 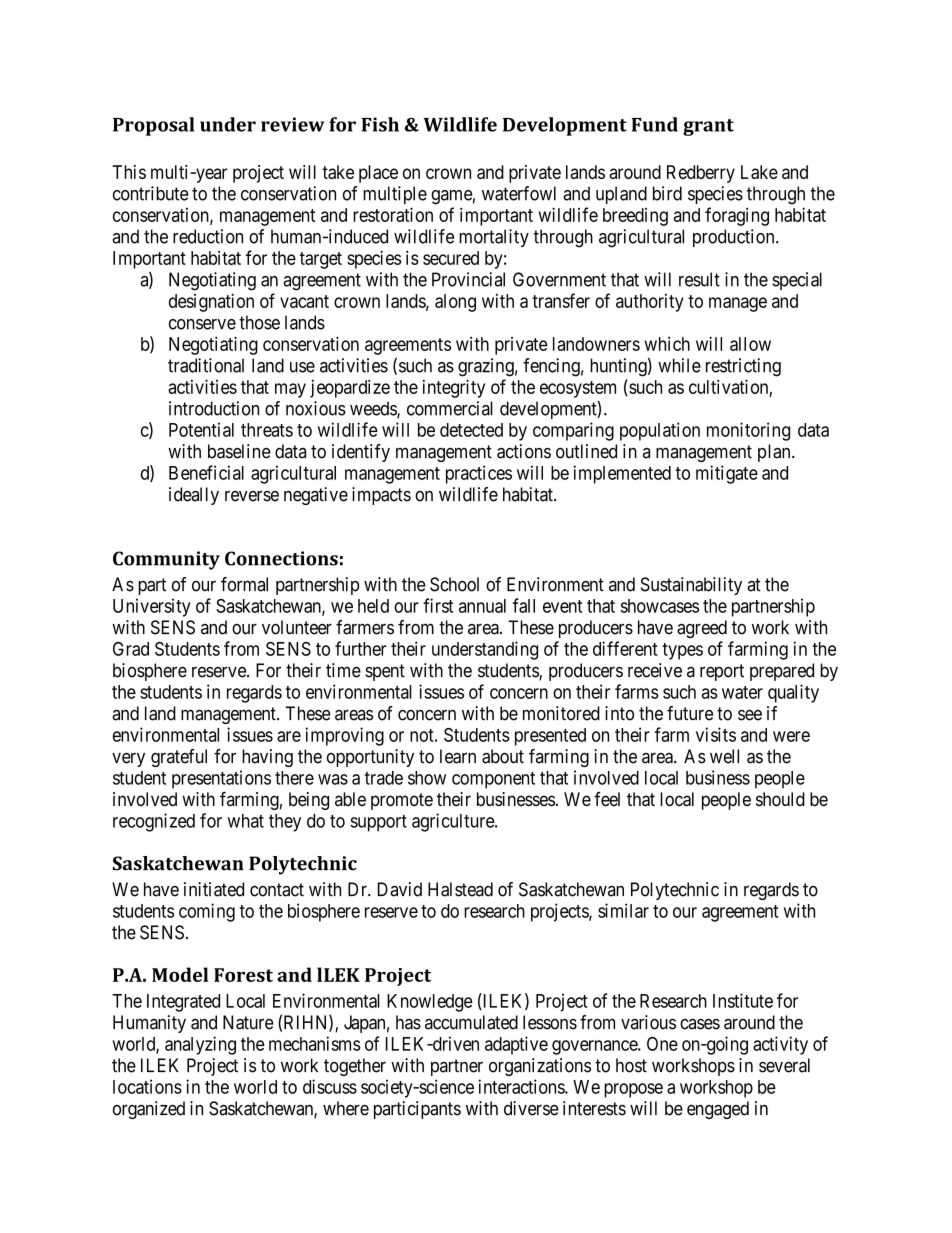 I want to click on agriculture, so click(x=454, y=822).
